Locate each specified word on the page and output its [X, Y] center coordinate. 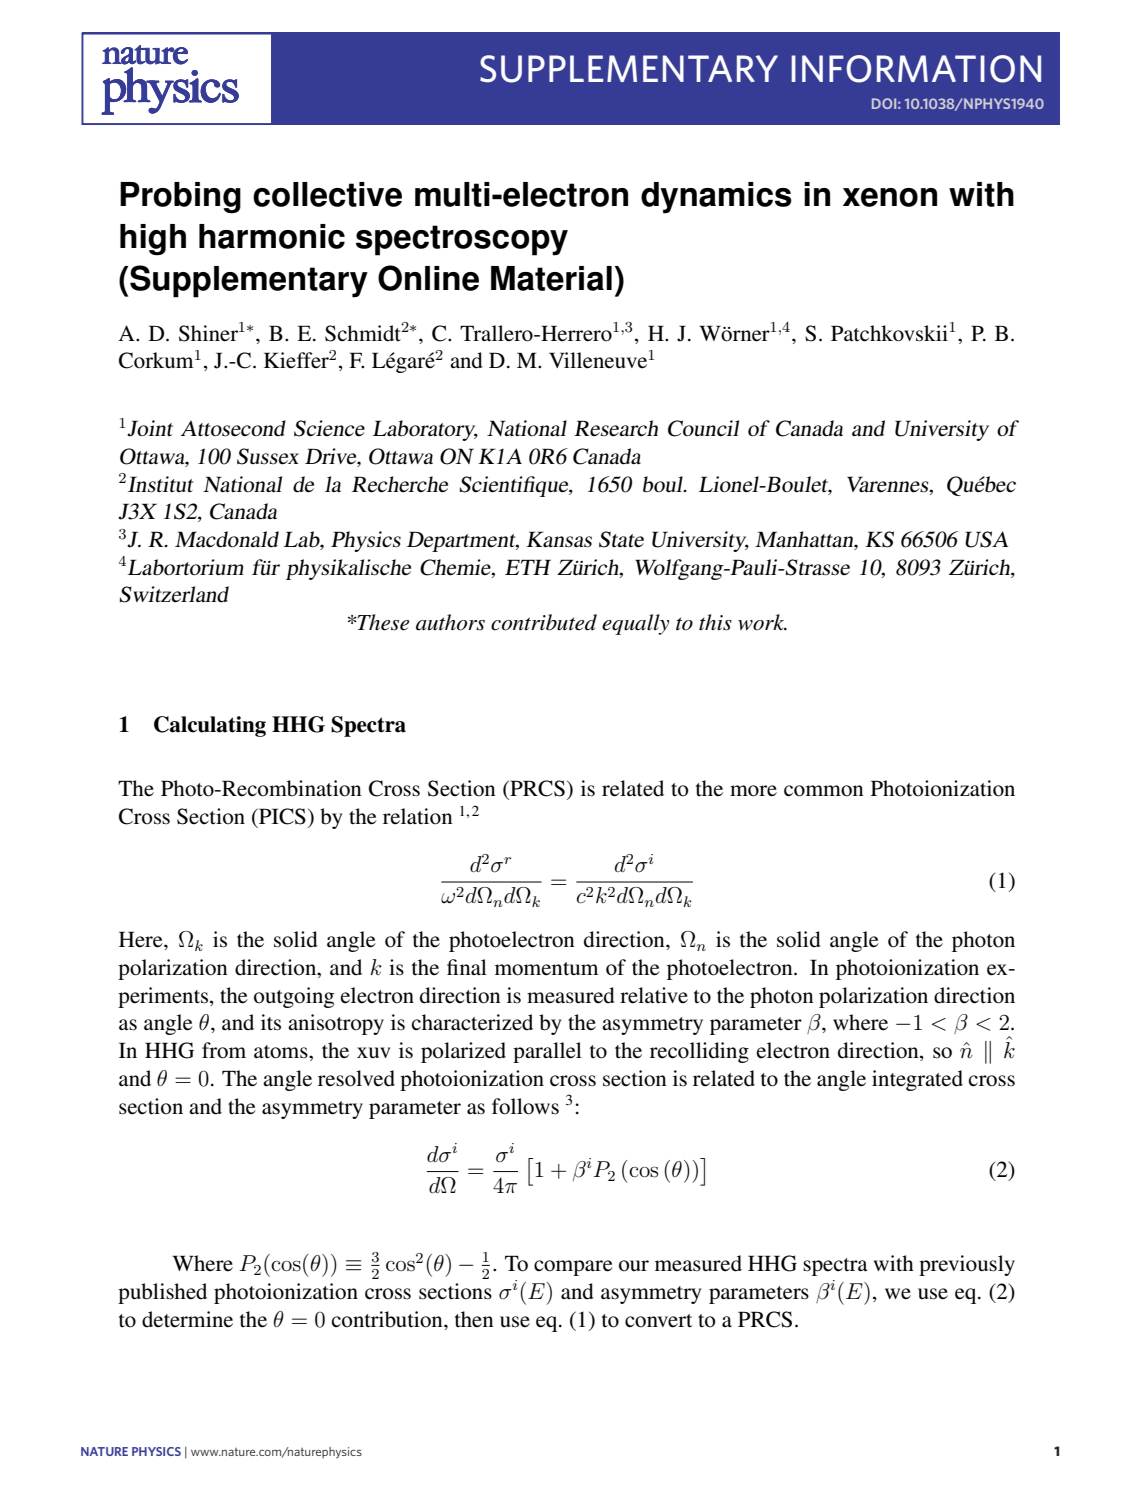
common [824, 791]
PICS [281, 816]
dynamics [716, 198]
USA [986, 539]
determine [187, 1319]
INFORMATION [916, 69]
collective [327, 194]
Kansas [559, 539]
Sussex [268, 456]
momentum [546, 969]
